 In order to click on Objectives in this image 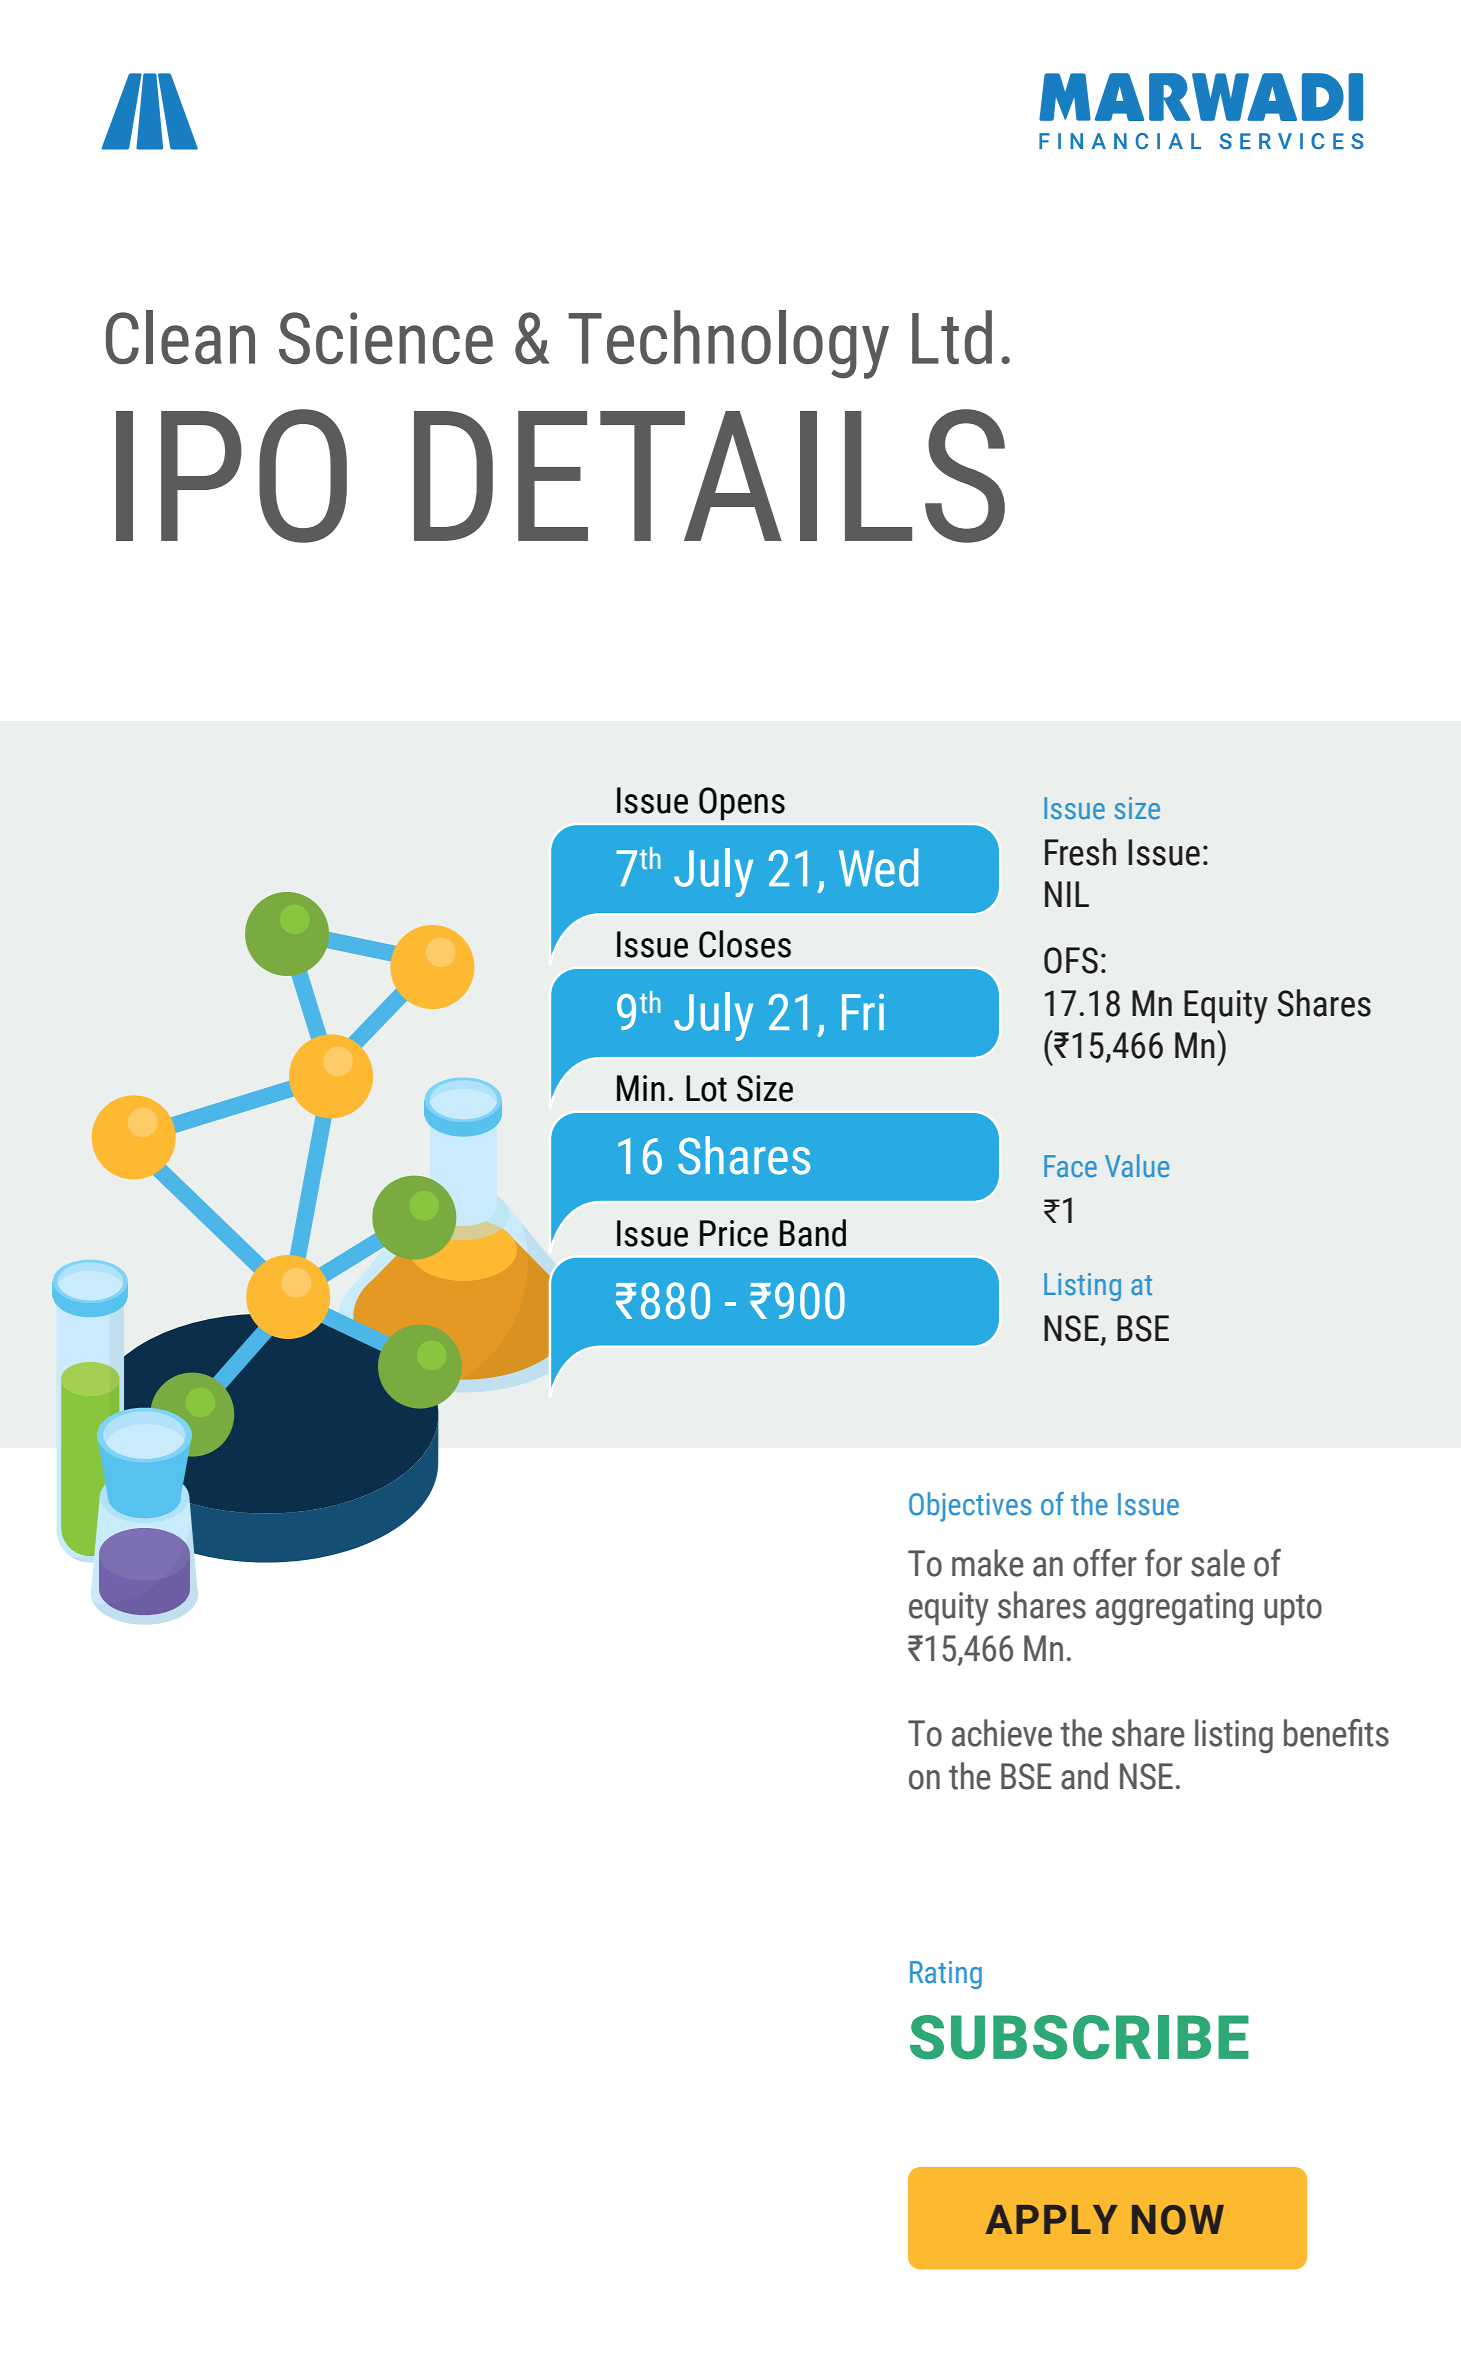, I will do `click(970, 1507)`.
